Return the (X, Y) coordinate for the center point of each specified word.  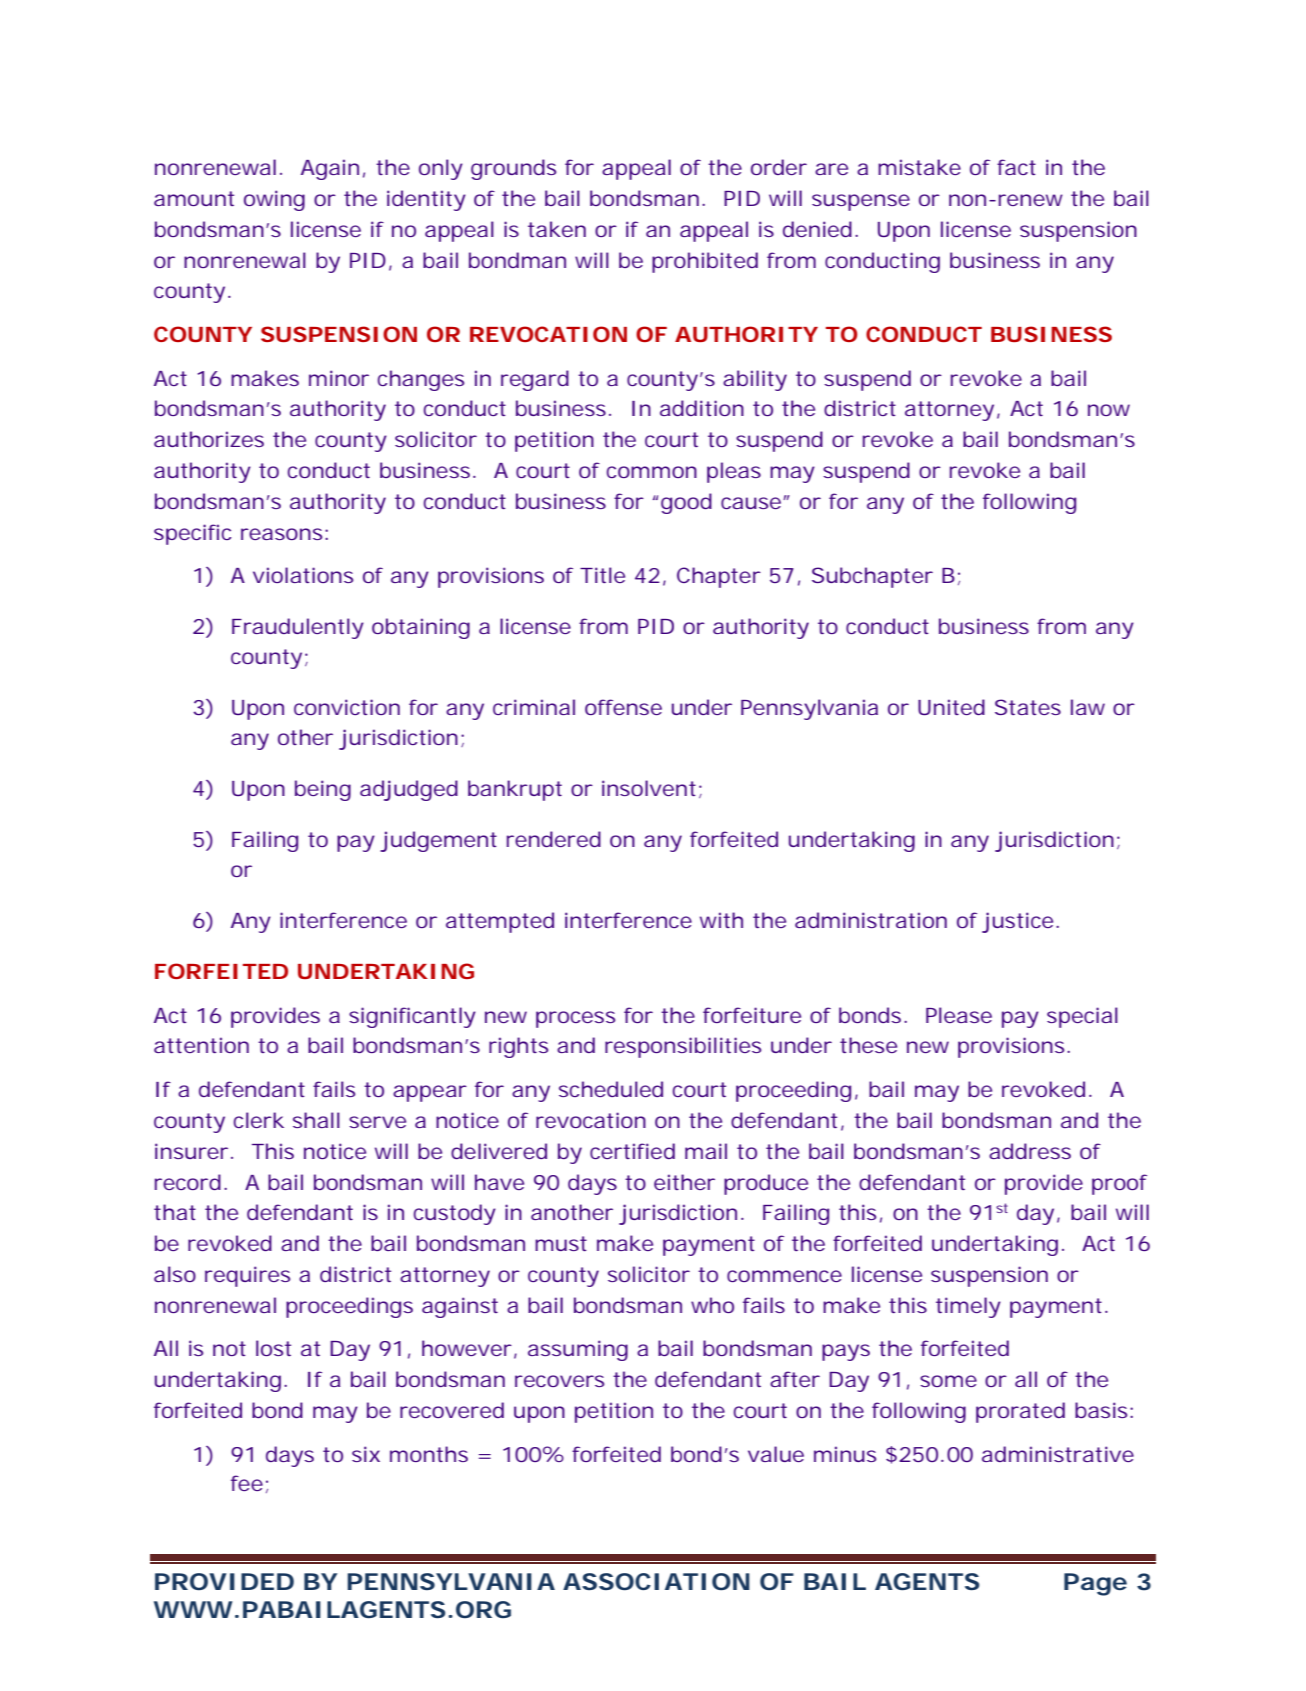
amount (194, 198)
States (1028, 707)
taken (557, 229)
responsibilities (683, 1047)
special (1082, 1017)
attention (201, 1045)
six (366, 1454)
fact (1016, 167)
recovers (559, 1381)
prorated (1020, 1412)
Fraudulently (298, 628)
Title (602, 575)
